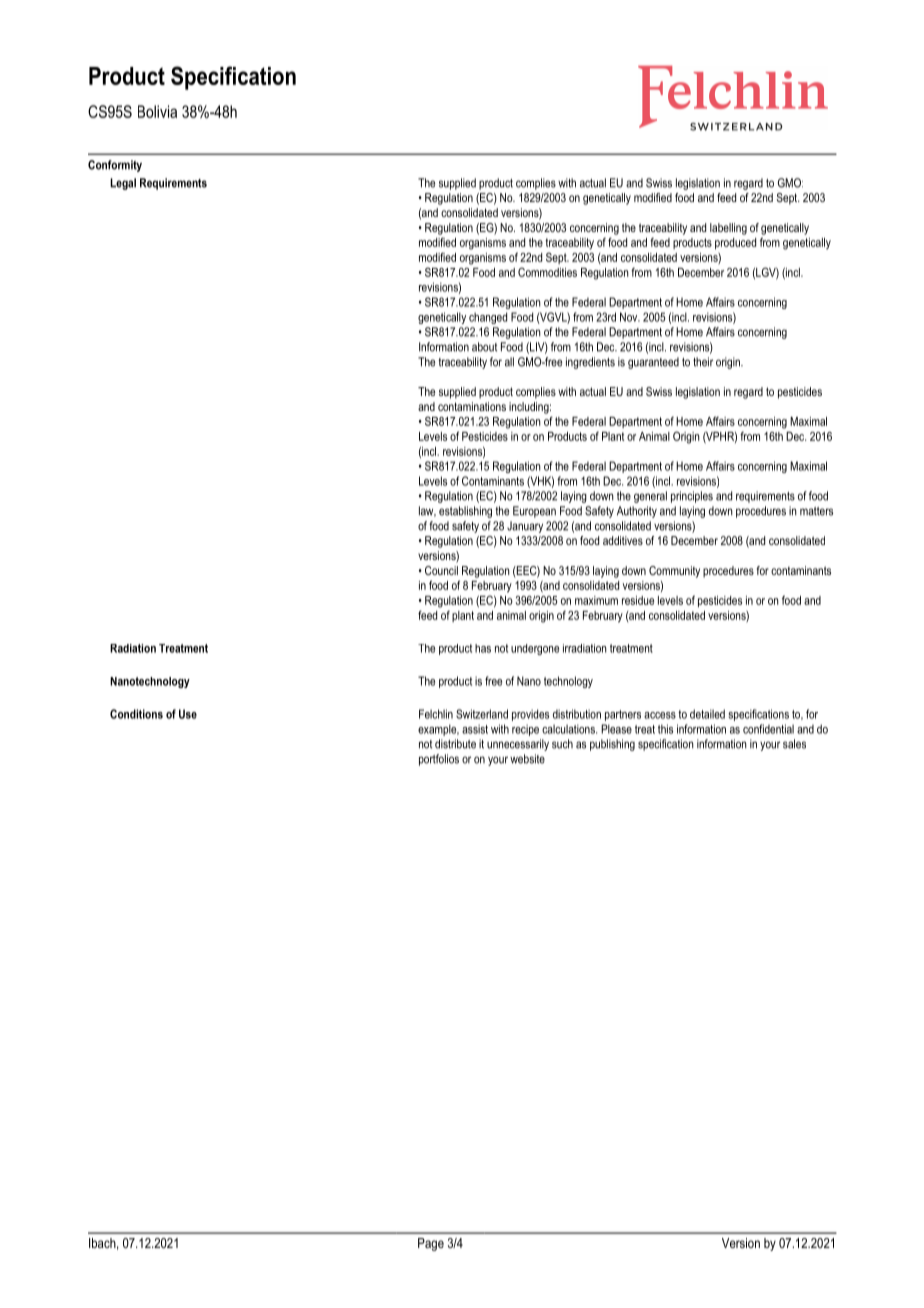 This screenshot has width=924, height=1308. What do you see at coordinates (431, 1244) in the screenshot?
I see `Page` at bounding box center [431, 1244].
